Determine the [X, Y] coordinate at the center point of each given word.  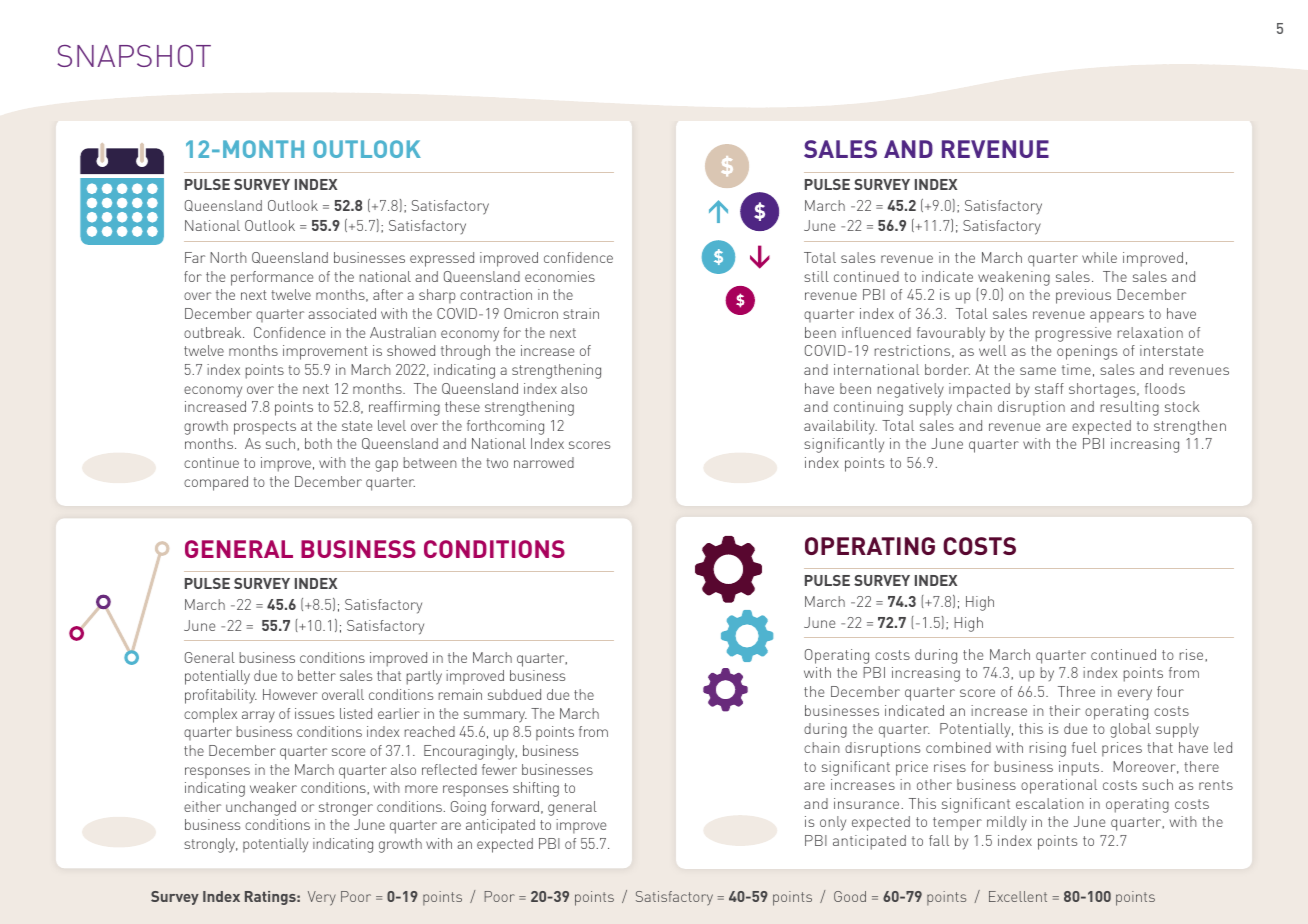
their [1064, 710]
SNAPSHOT [134, 56]
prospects [265, 428]
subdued [514, 694]
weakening [1014, 278]
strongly [211, 845]
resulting [1130, 408]
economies [560, 276]
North [228, 257]
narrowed [544, 462]
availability [840, 427]
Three [1076, 691]
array [258, 717]
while [1099, 257]
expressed [442, 259]
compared [216, 483]
